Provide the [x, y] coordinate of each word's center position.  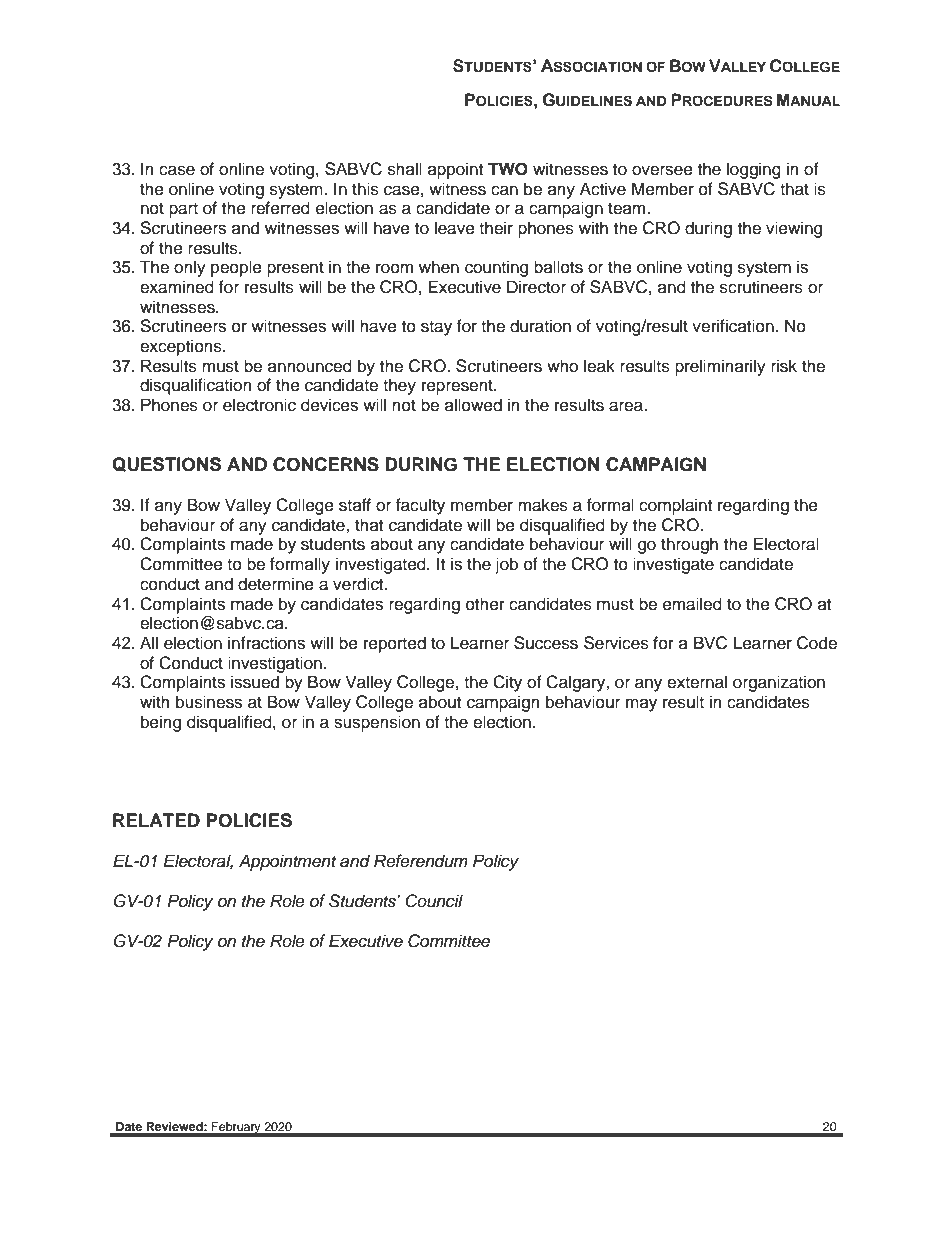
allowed [473, 405]
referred [280, 208]
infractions [266, 643]
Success [546, 643]
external [697, 682]
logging [754, 170]
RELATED [156, 820]
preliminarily [720, 367]
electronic [259, 405]
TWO [508, 169]
